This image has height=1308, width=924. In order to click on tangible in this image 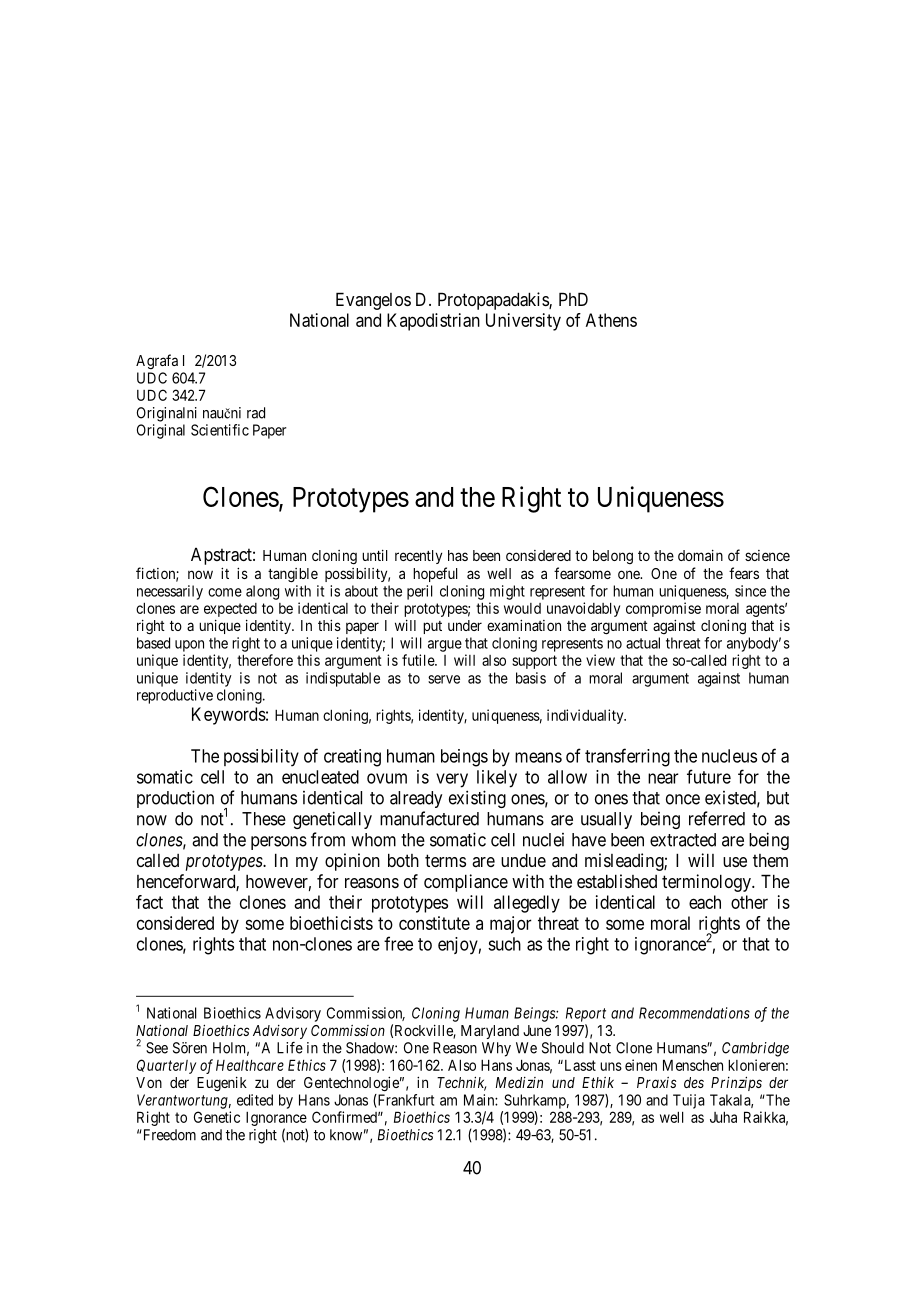, I will do `click(293, 575)`.
